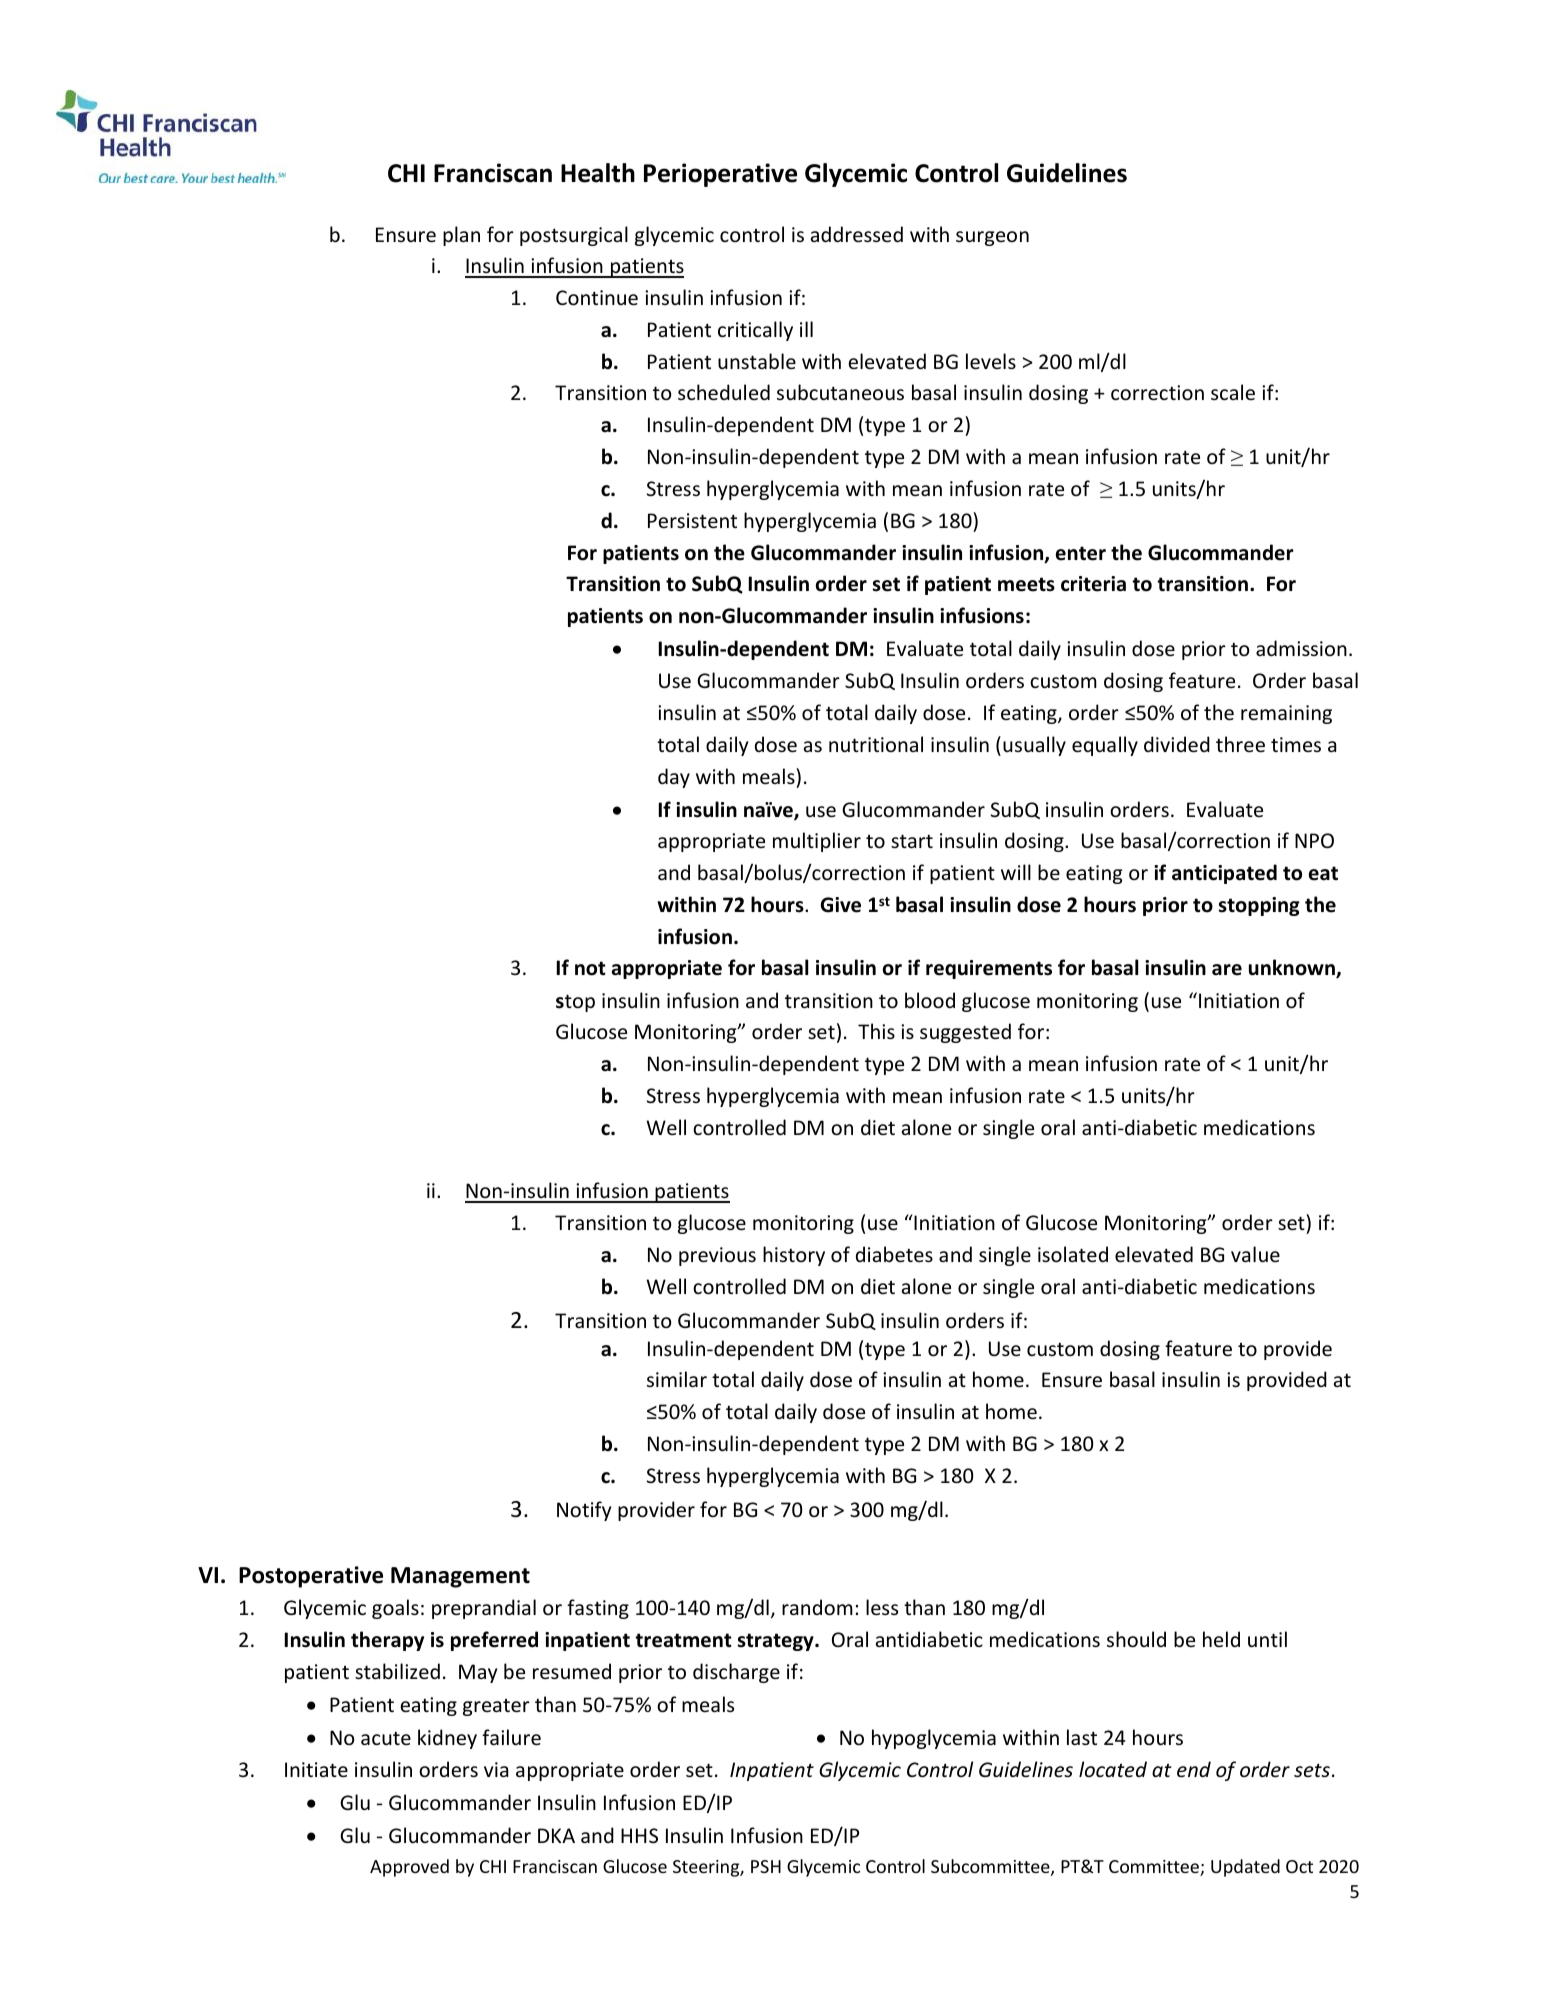 Image resolution: width=1541 pixels, height=1994 pixels. I want to click on Persistent, so click(692, 521).
